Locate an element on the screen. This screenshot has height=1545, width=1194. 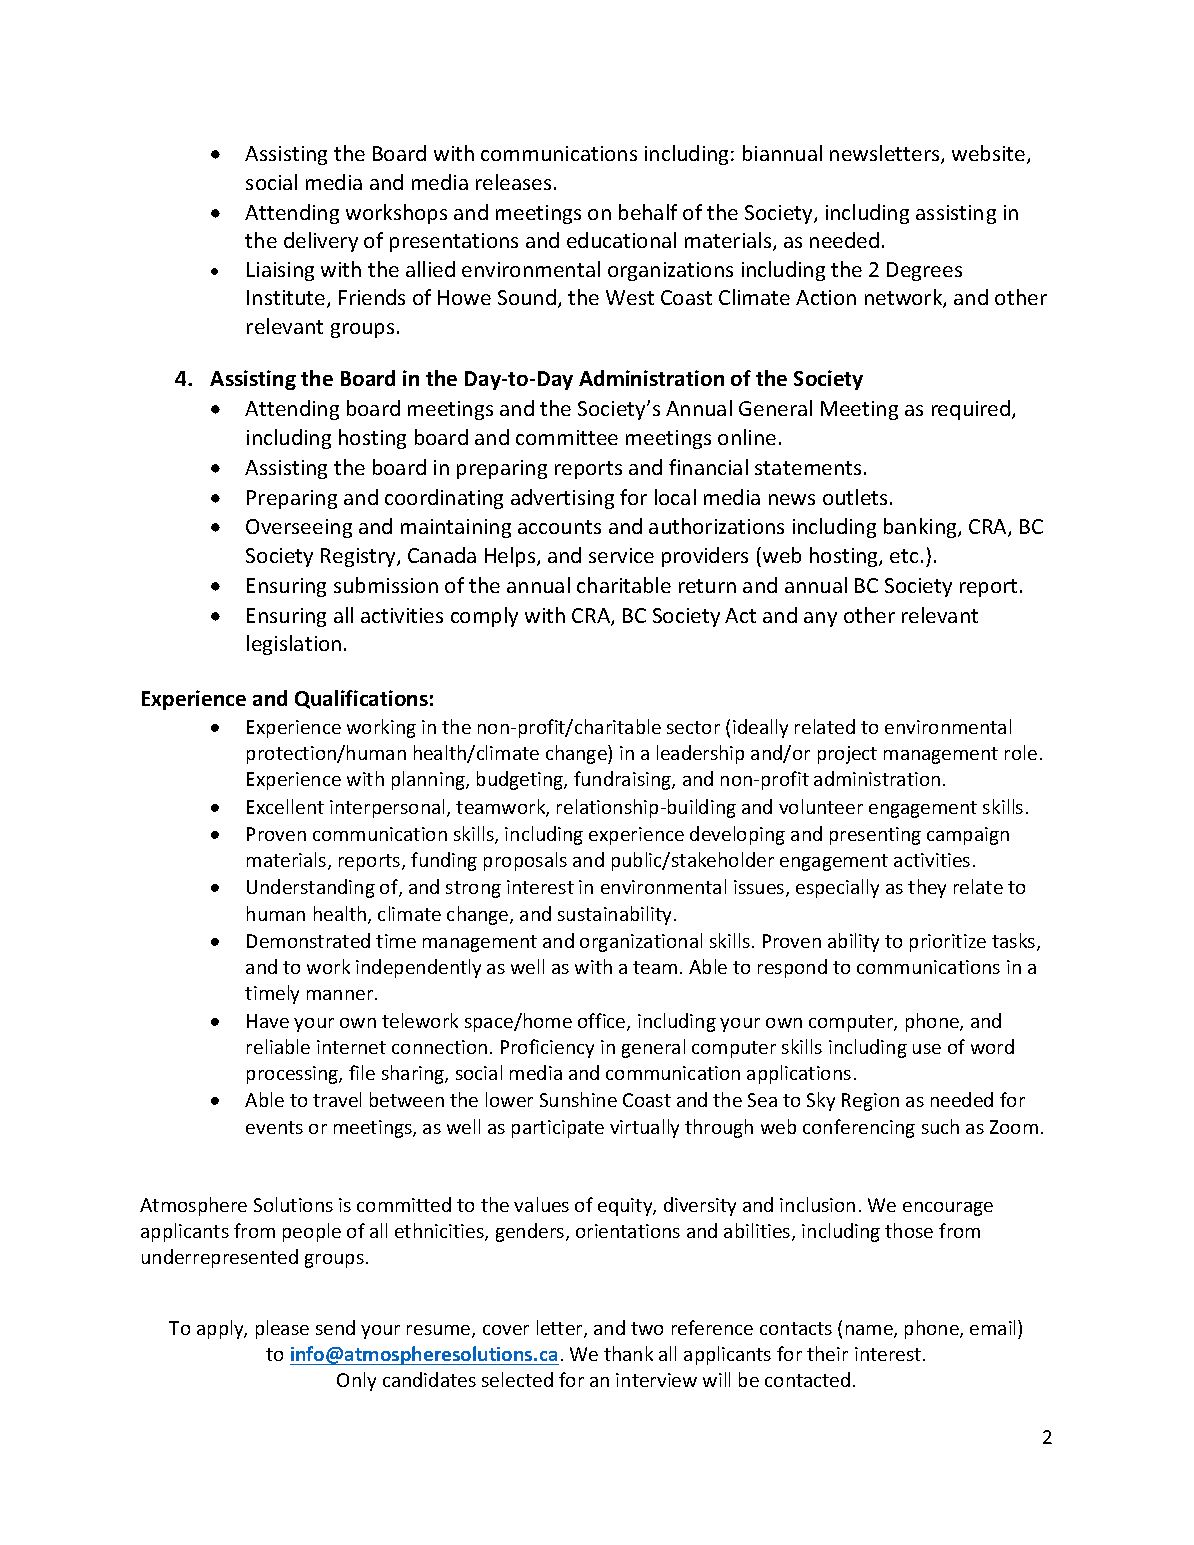
leadership is located at coordinates (700, 754).
